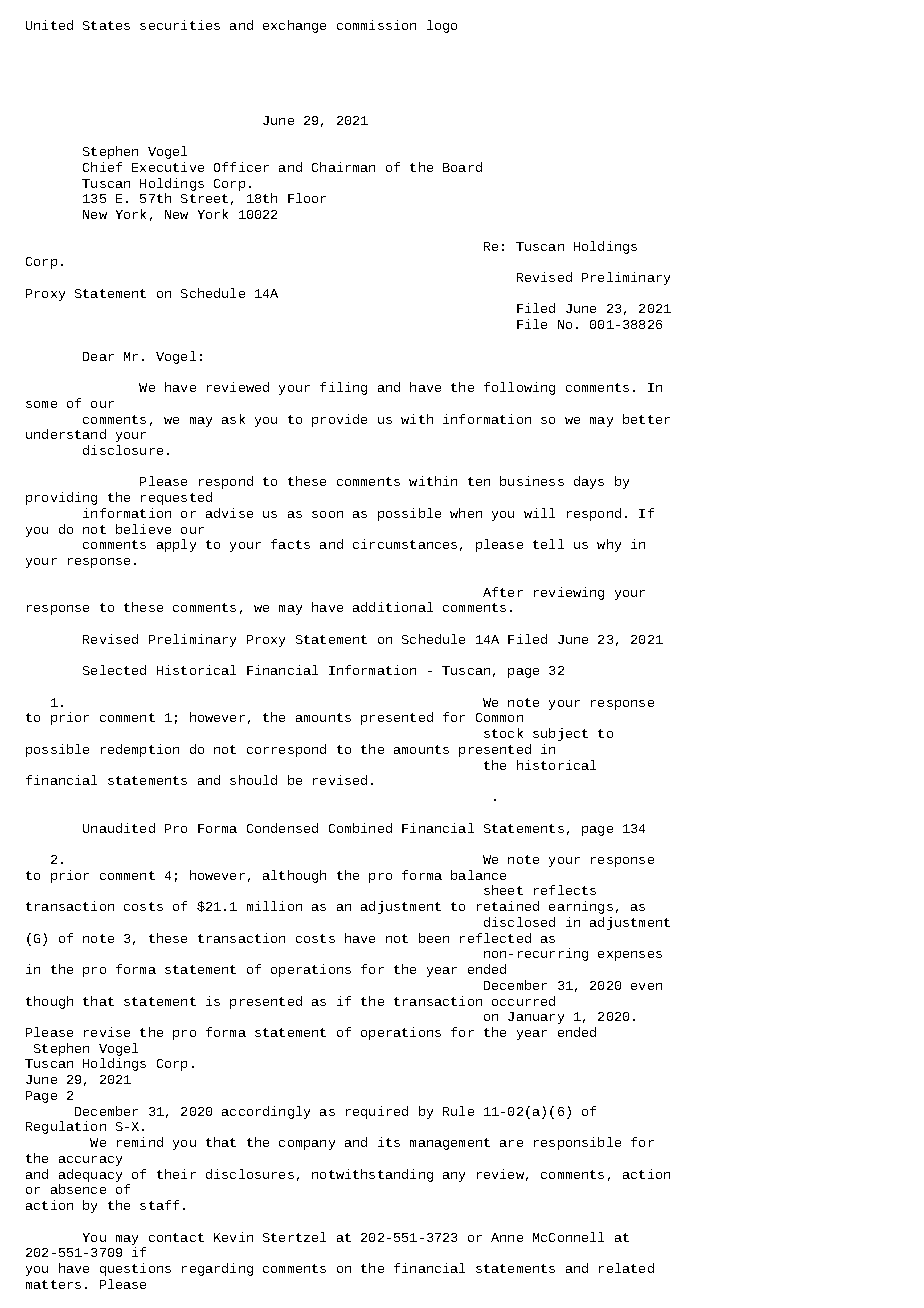  I want to click on million, so click(274, 906).
